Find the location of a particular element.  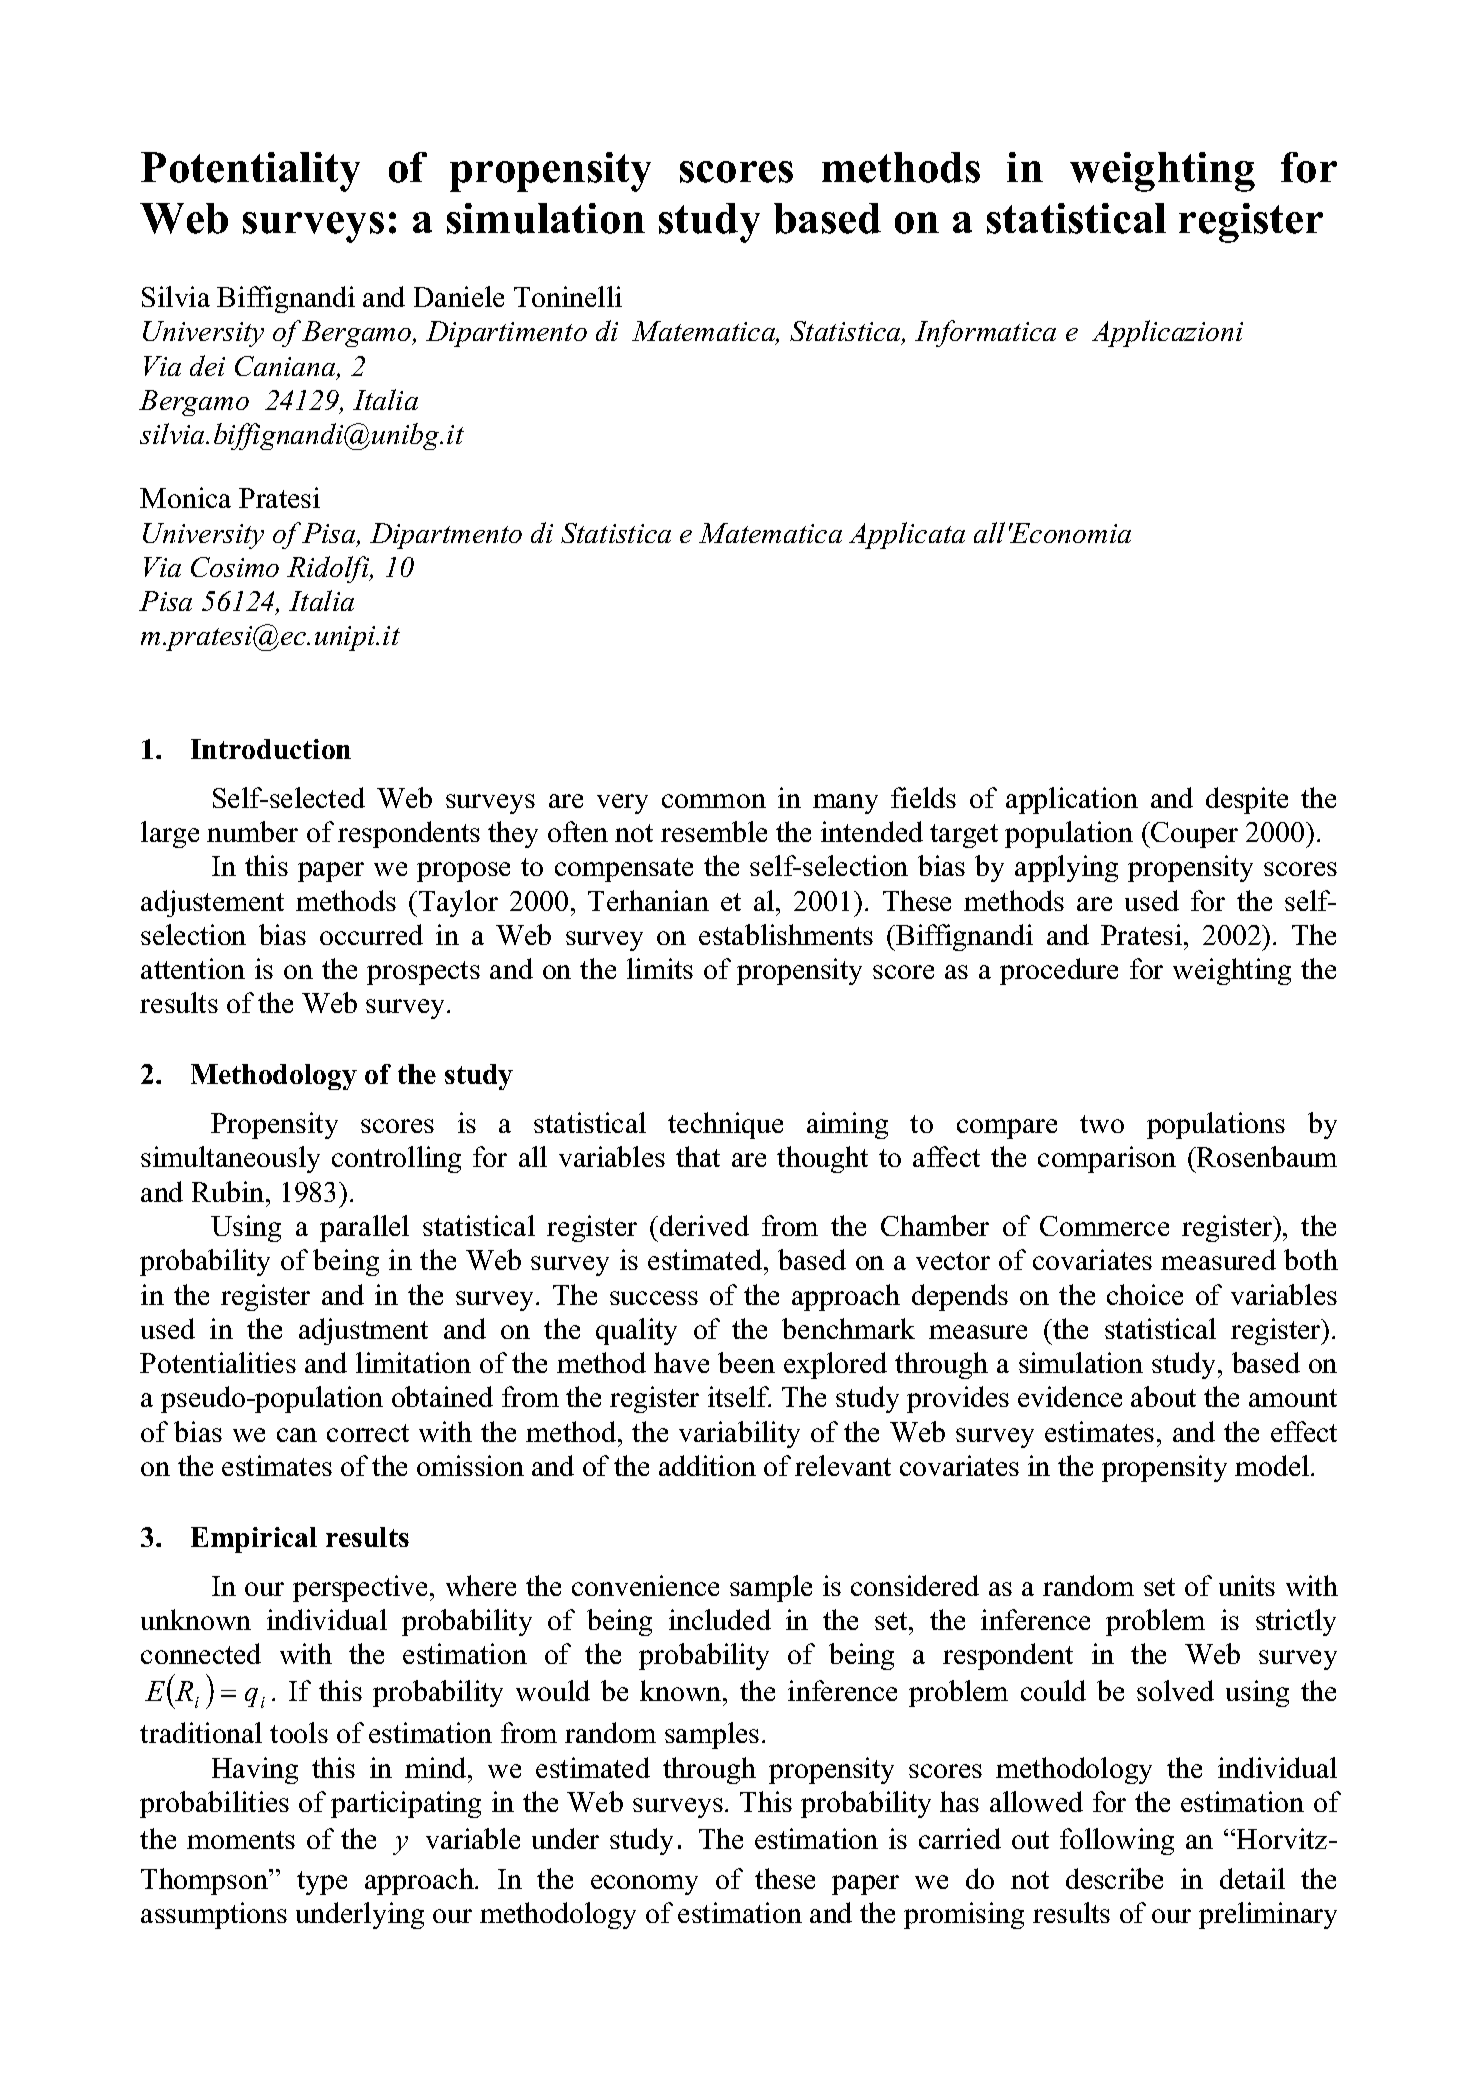

been is located at coordinates (746, 1362).
